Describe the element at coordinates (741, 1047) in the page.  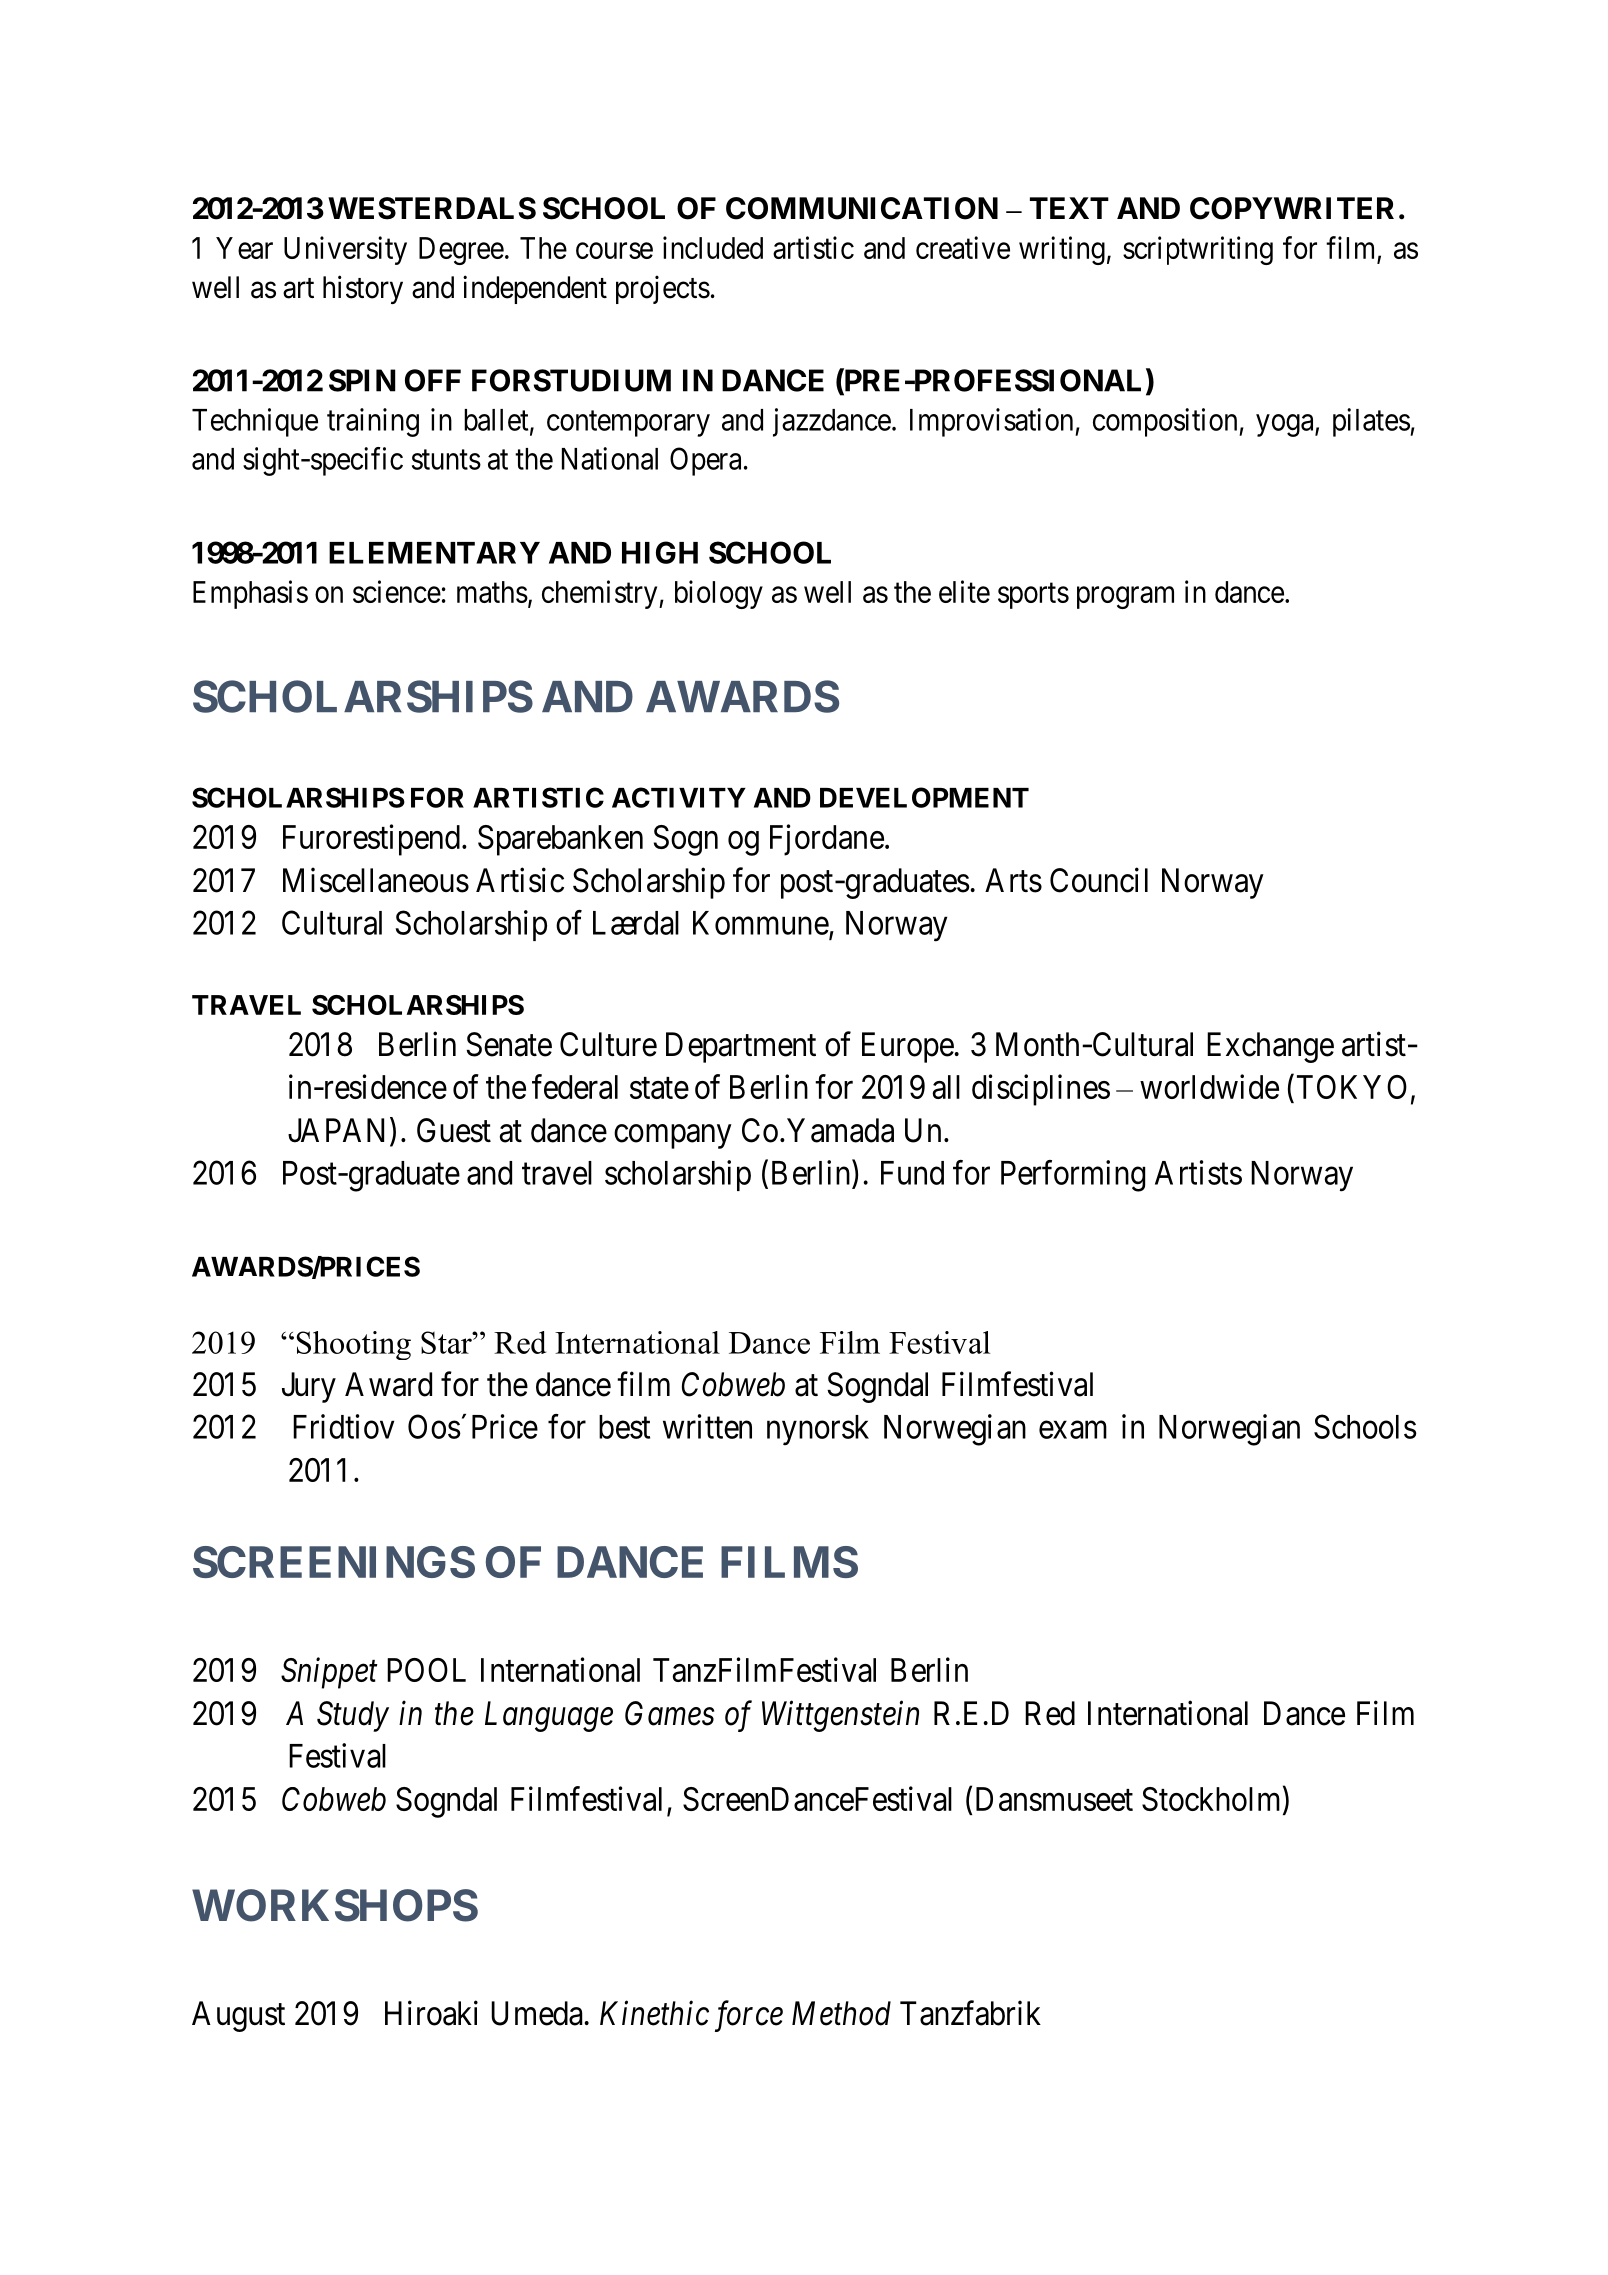
I see `Department` at that location.
